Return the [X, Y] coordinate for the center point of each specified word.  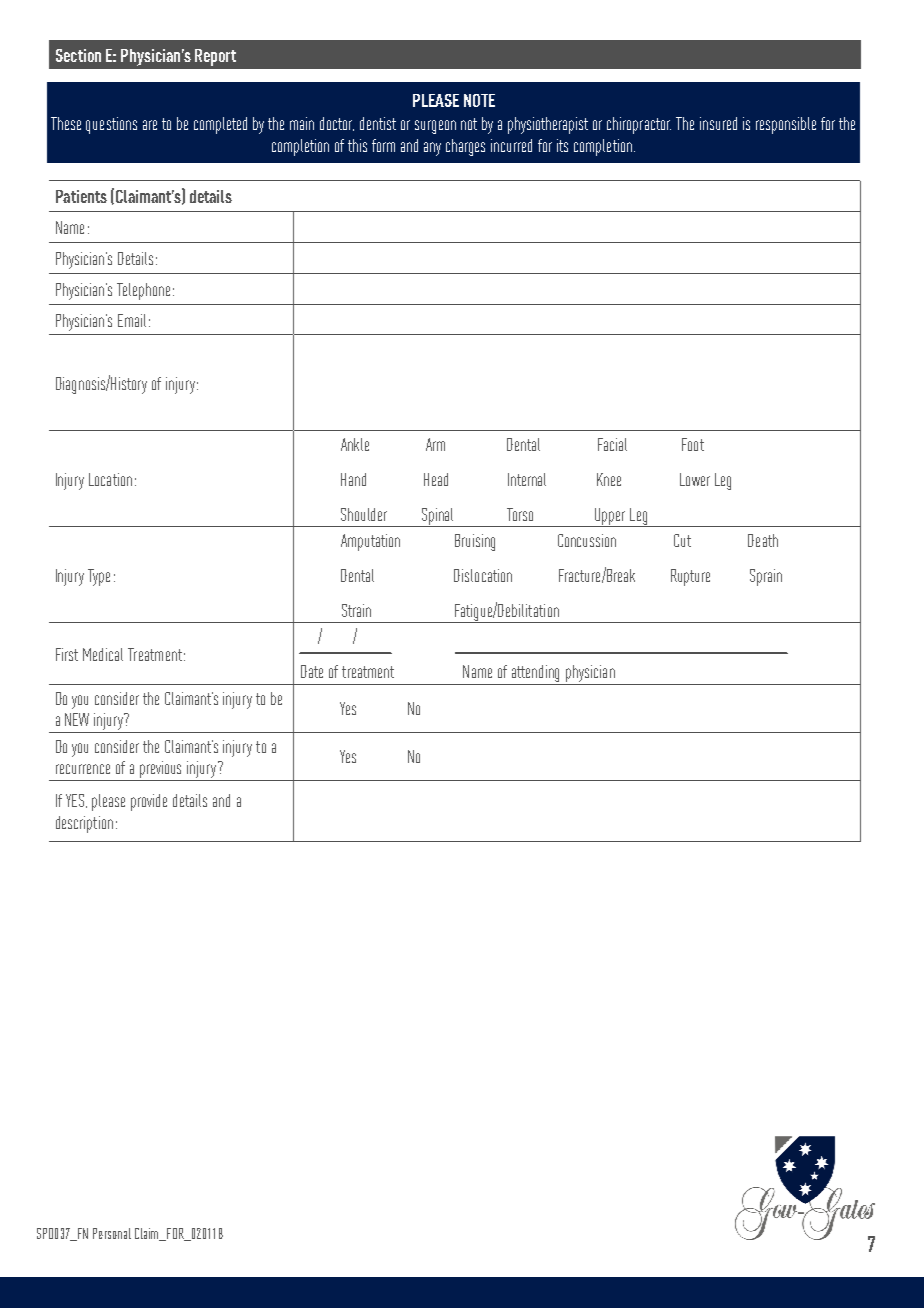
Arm [435, 444]
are [150, 125]
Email [132, 320]
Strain [356, 610]
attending [535, 673]
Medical [103, 654]
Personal [112, 1233]
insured [718, 123]
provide [149, 802]
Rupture [690, 577]
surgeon [435, 127]
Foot [693, 444]
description [84, 824]
